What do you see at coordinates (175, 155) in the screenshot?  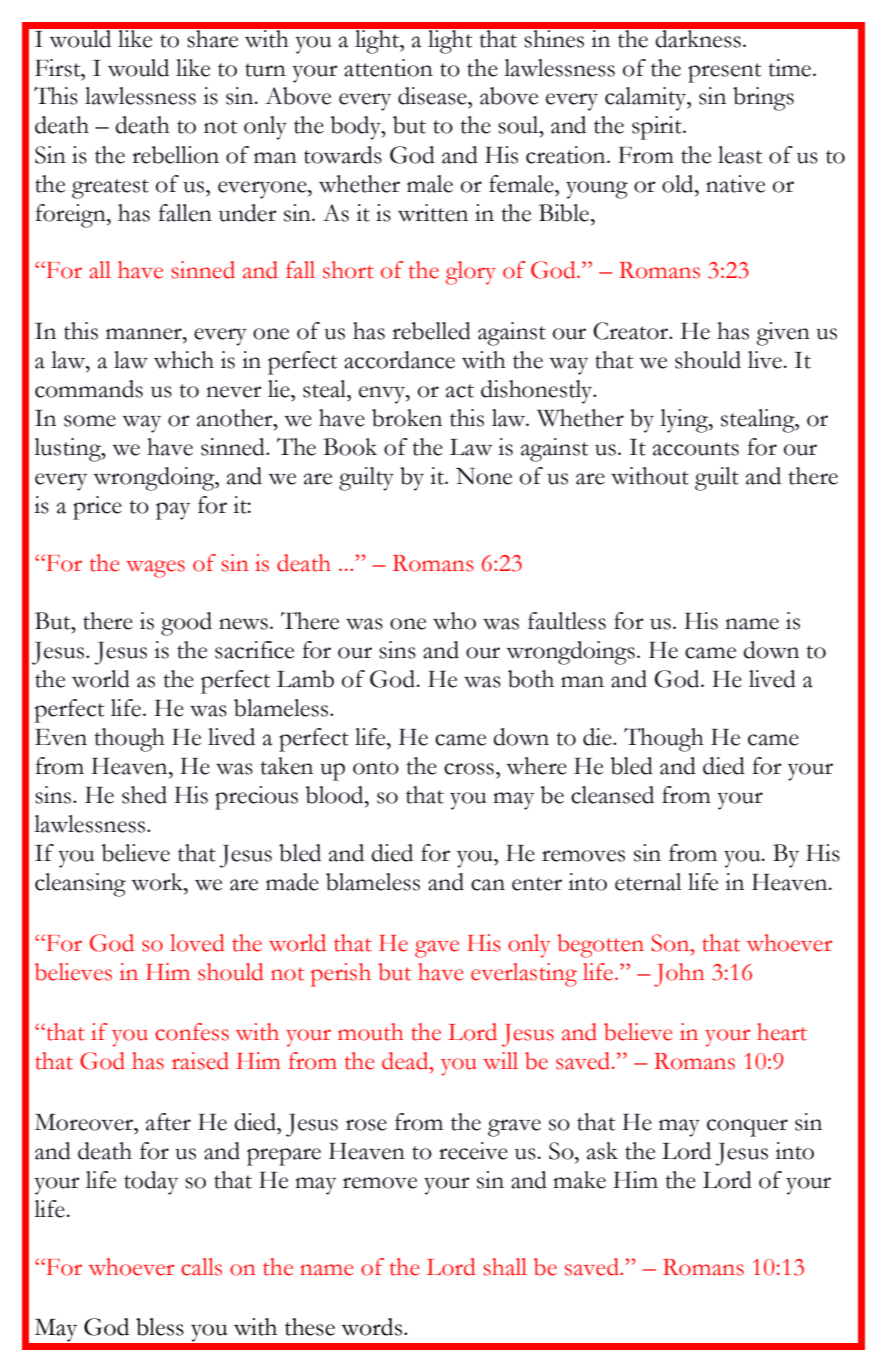 I see `rebellion` at bounding box center [175, 155].
